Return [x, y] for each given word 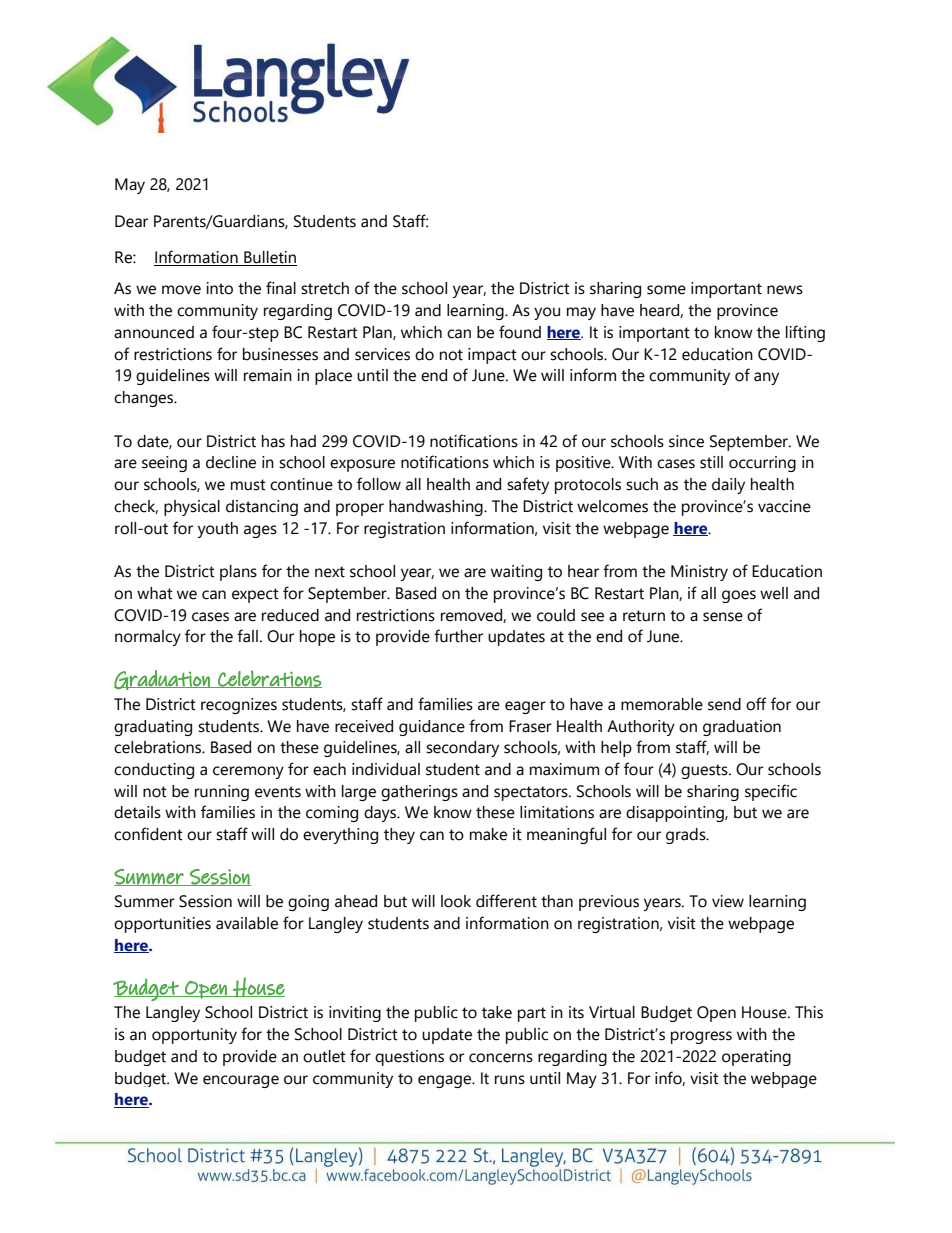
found [520, 332]
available [247, 923]
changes [145, 399]
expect [255, 595]
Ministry [699, 573]
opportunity [194, 1036]
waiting [516, 573]
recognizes [239, 706]
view [728, 901]
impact [492, 356]
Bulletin [269, 258]
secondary [462, 749]
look [456, 901]
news [785, 290]
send [724, 704]
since [686, 441]
